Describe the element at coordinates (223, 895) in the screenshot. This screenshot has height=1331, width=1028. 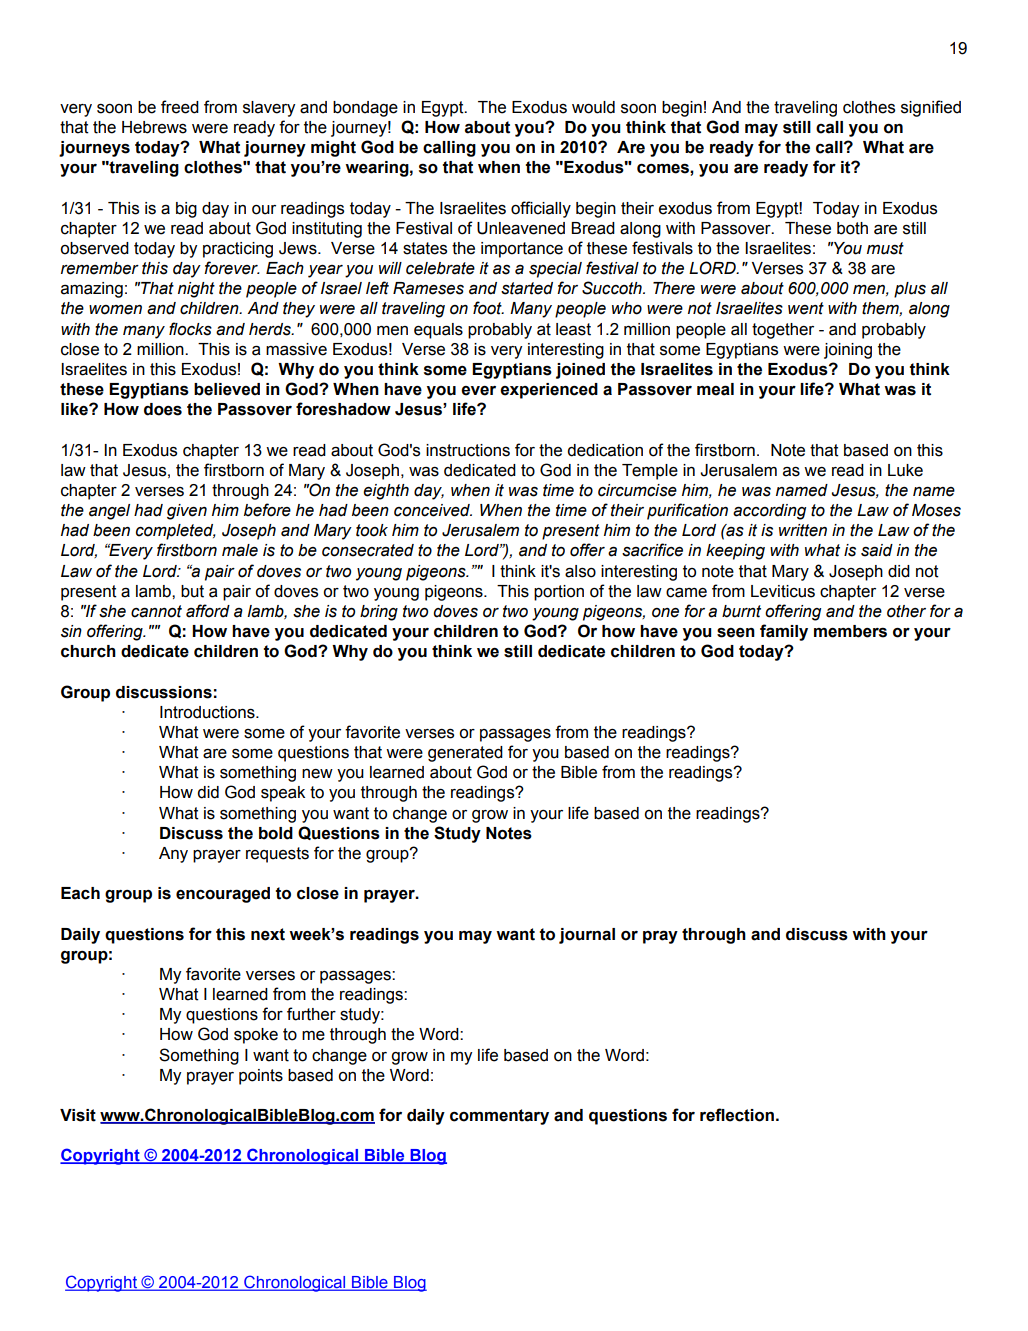
I see `encouraged` at that location.
